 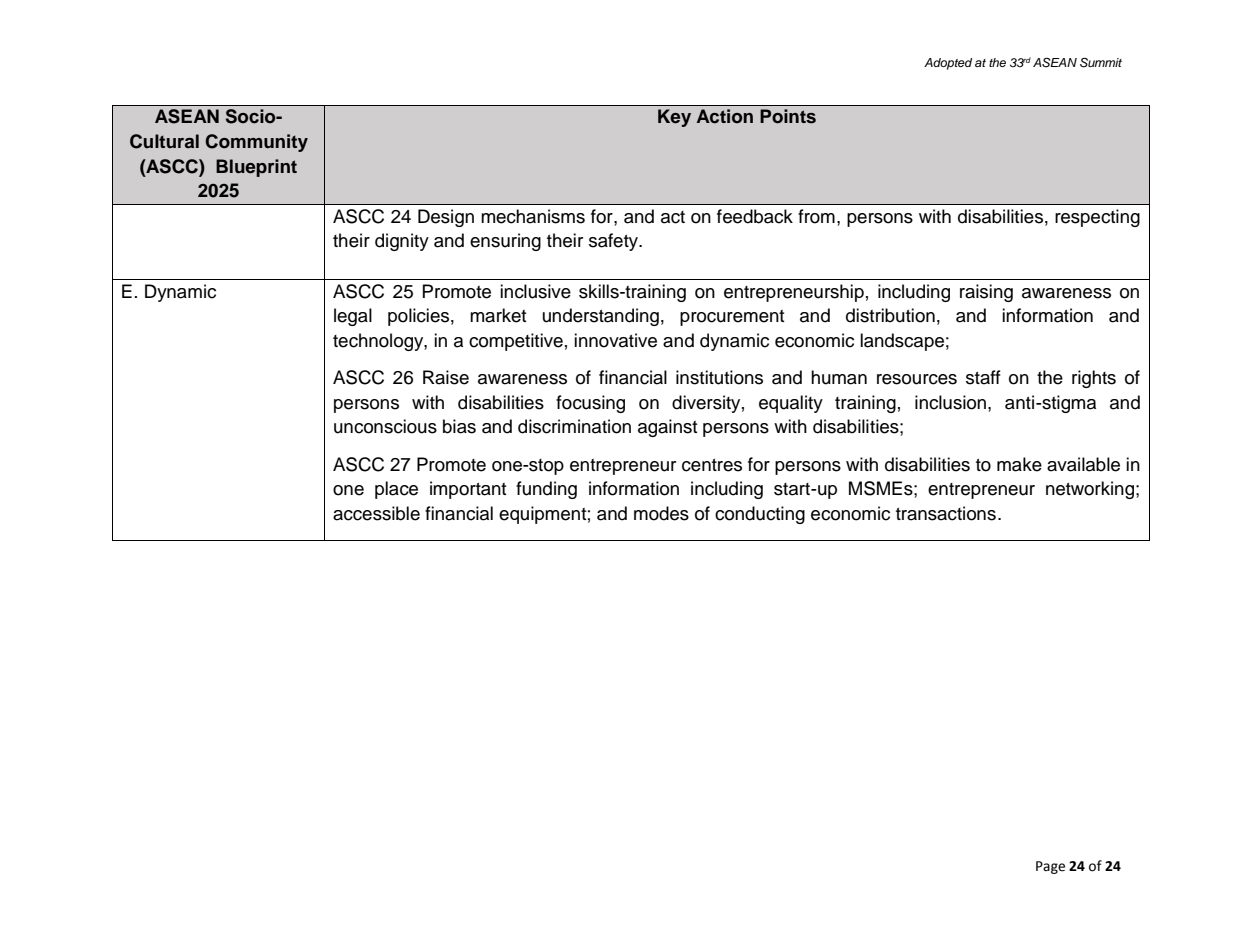 I want to click on place, so click(x=396, y=490).
